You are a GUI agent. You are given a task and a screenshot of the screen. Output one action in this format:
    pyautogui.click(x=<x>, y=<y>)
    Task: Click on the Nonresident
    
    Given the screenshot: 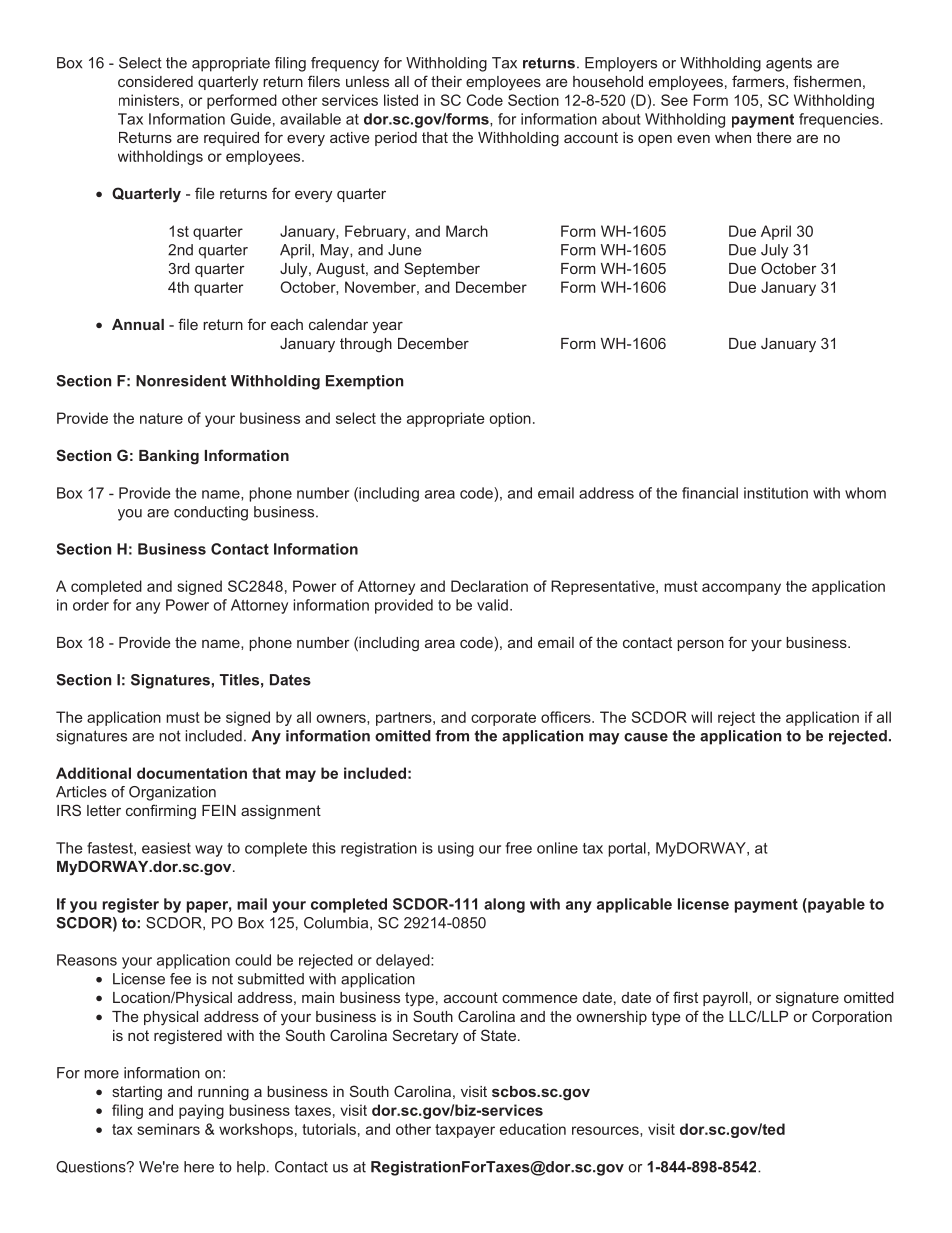 What is the action you would take?
    pyautogui.click(x=181, y=381)
